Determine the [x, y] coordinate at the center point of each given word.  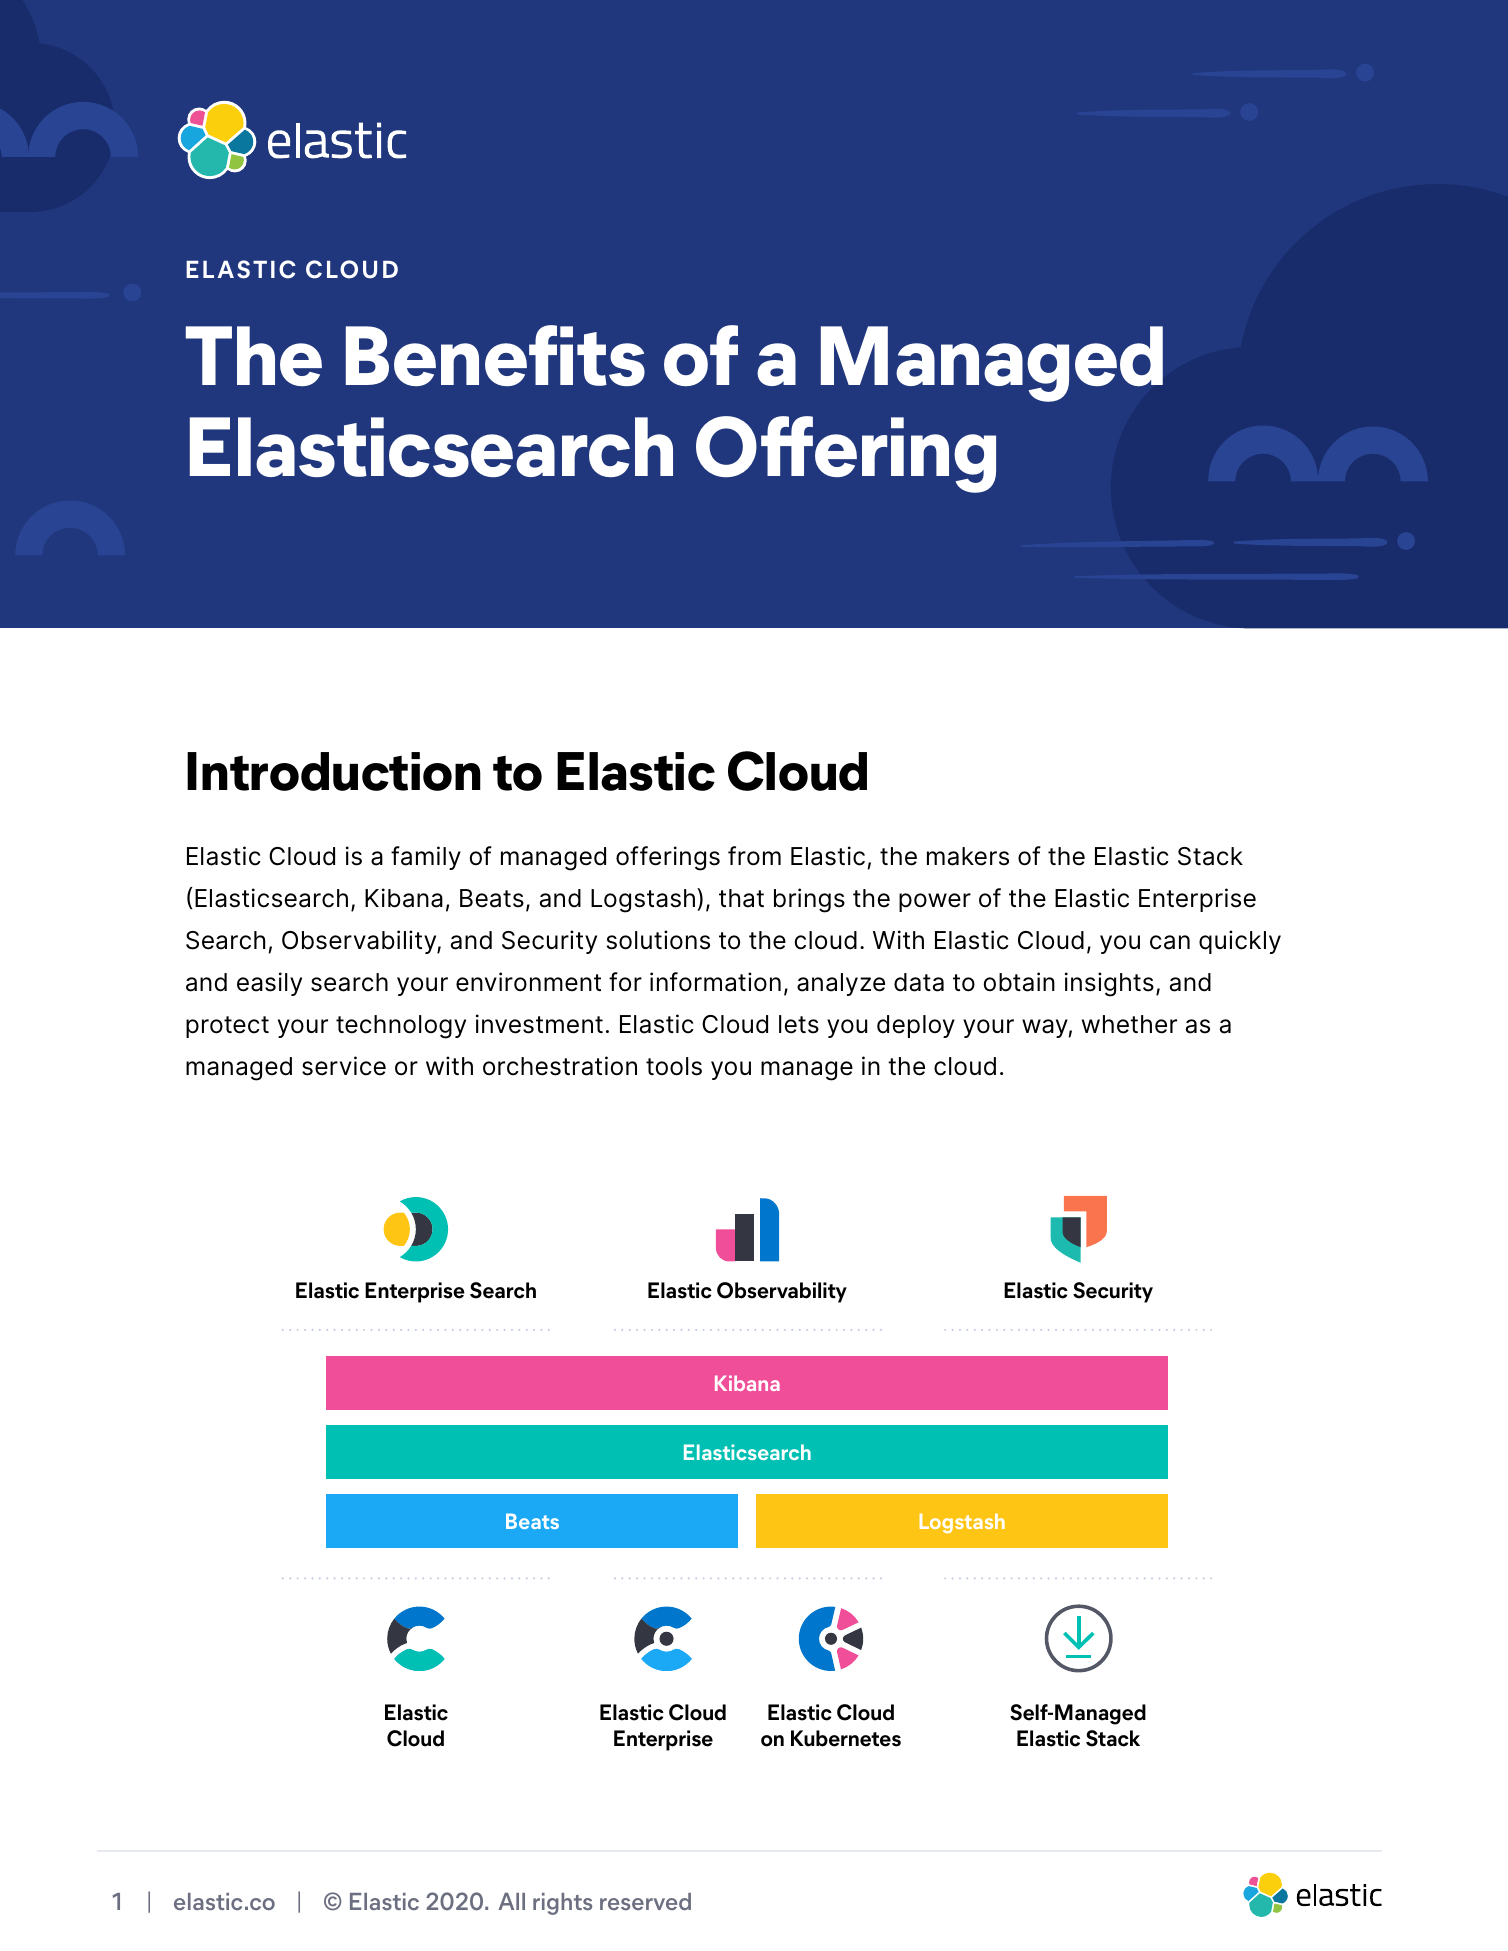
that [741, 898]
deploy [916, 1026]
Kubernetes [846, 1738]
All [511, 1901]
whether [1129, 1024]
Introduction [334, 771]
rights [562, 1904]
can [1170, 942]
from [754, 856]
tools [674, 1066]
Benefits [495, 355]
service [344, 1066]
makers [968, 856]
